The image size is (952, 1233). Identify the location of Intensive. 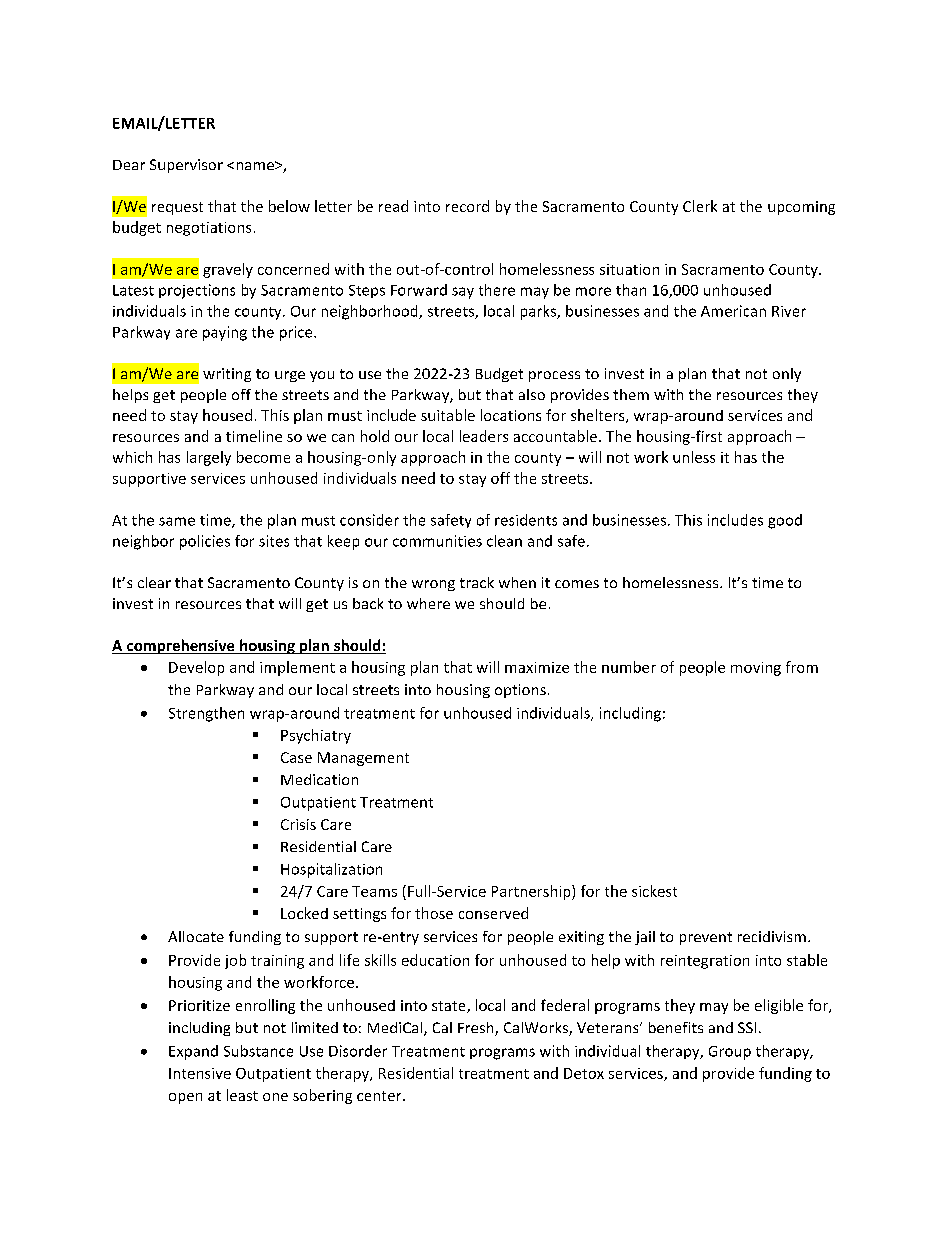
(200, 1073).
